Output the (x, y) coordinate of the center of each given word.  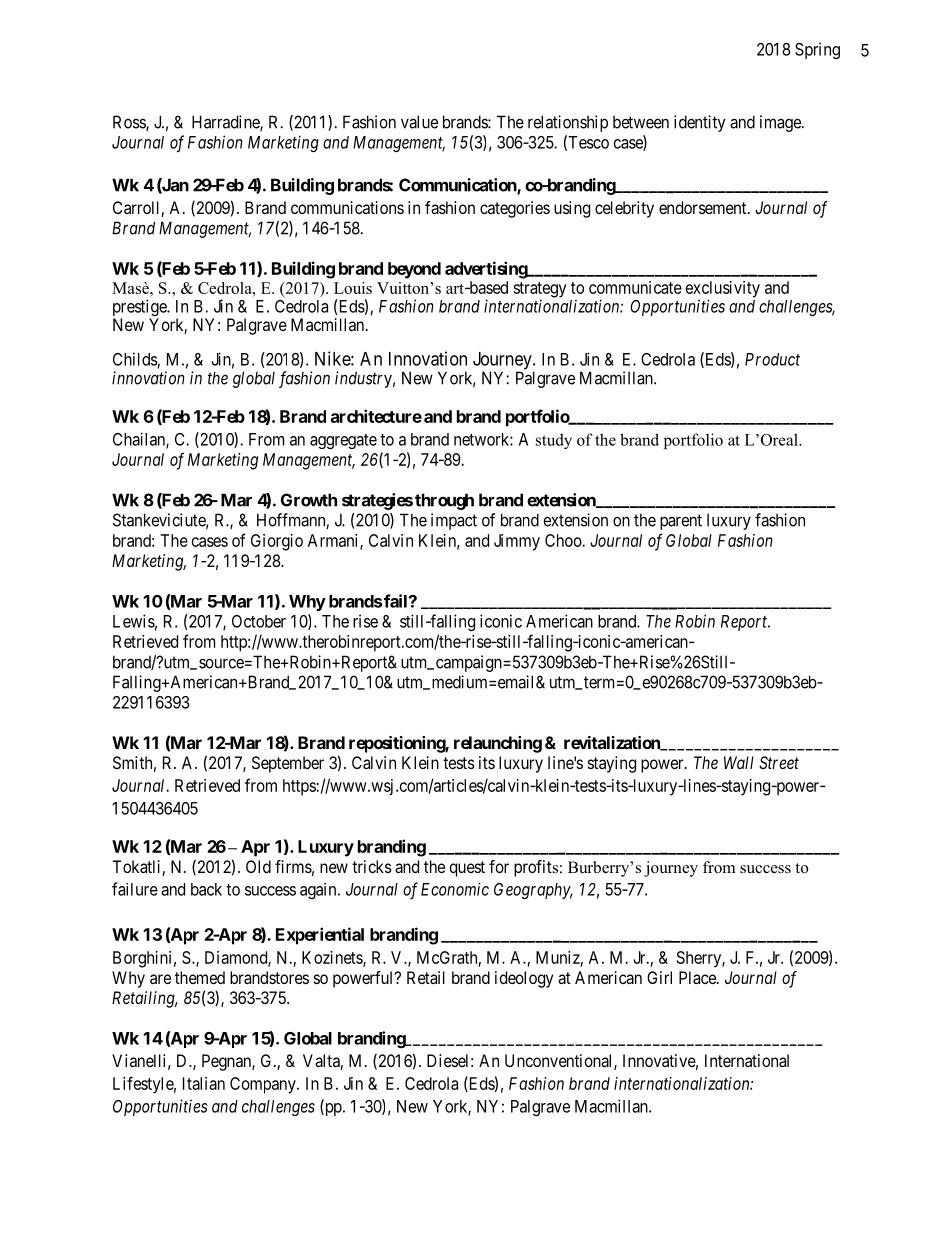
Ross (130, 123)
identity (700, 123)
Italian (204, 1083)
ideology (524, 979)
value (419, 122)
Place (698, 977)
